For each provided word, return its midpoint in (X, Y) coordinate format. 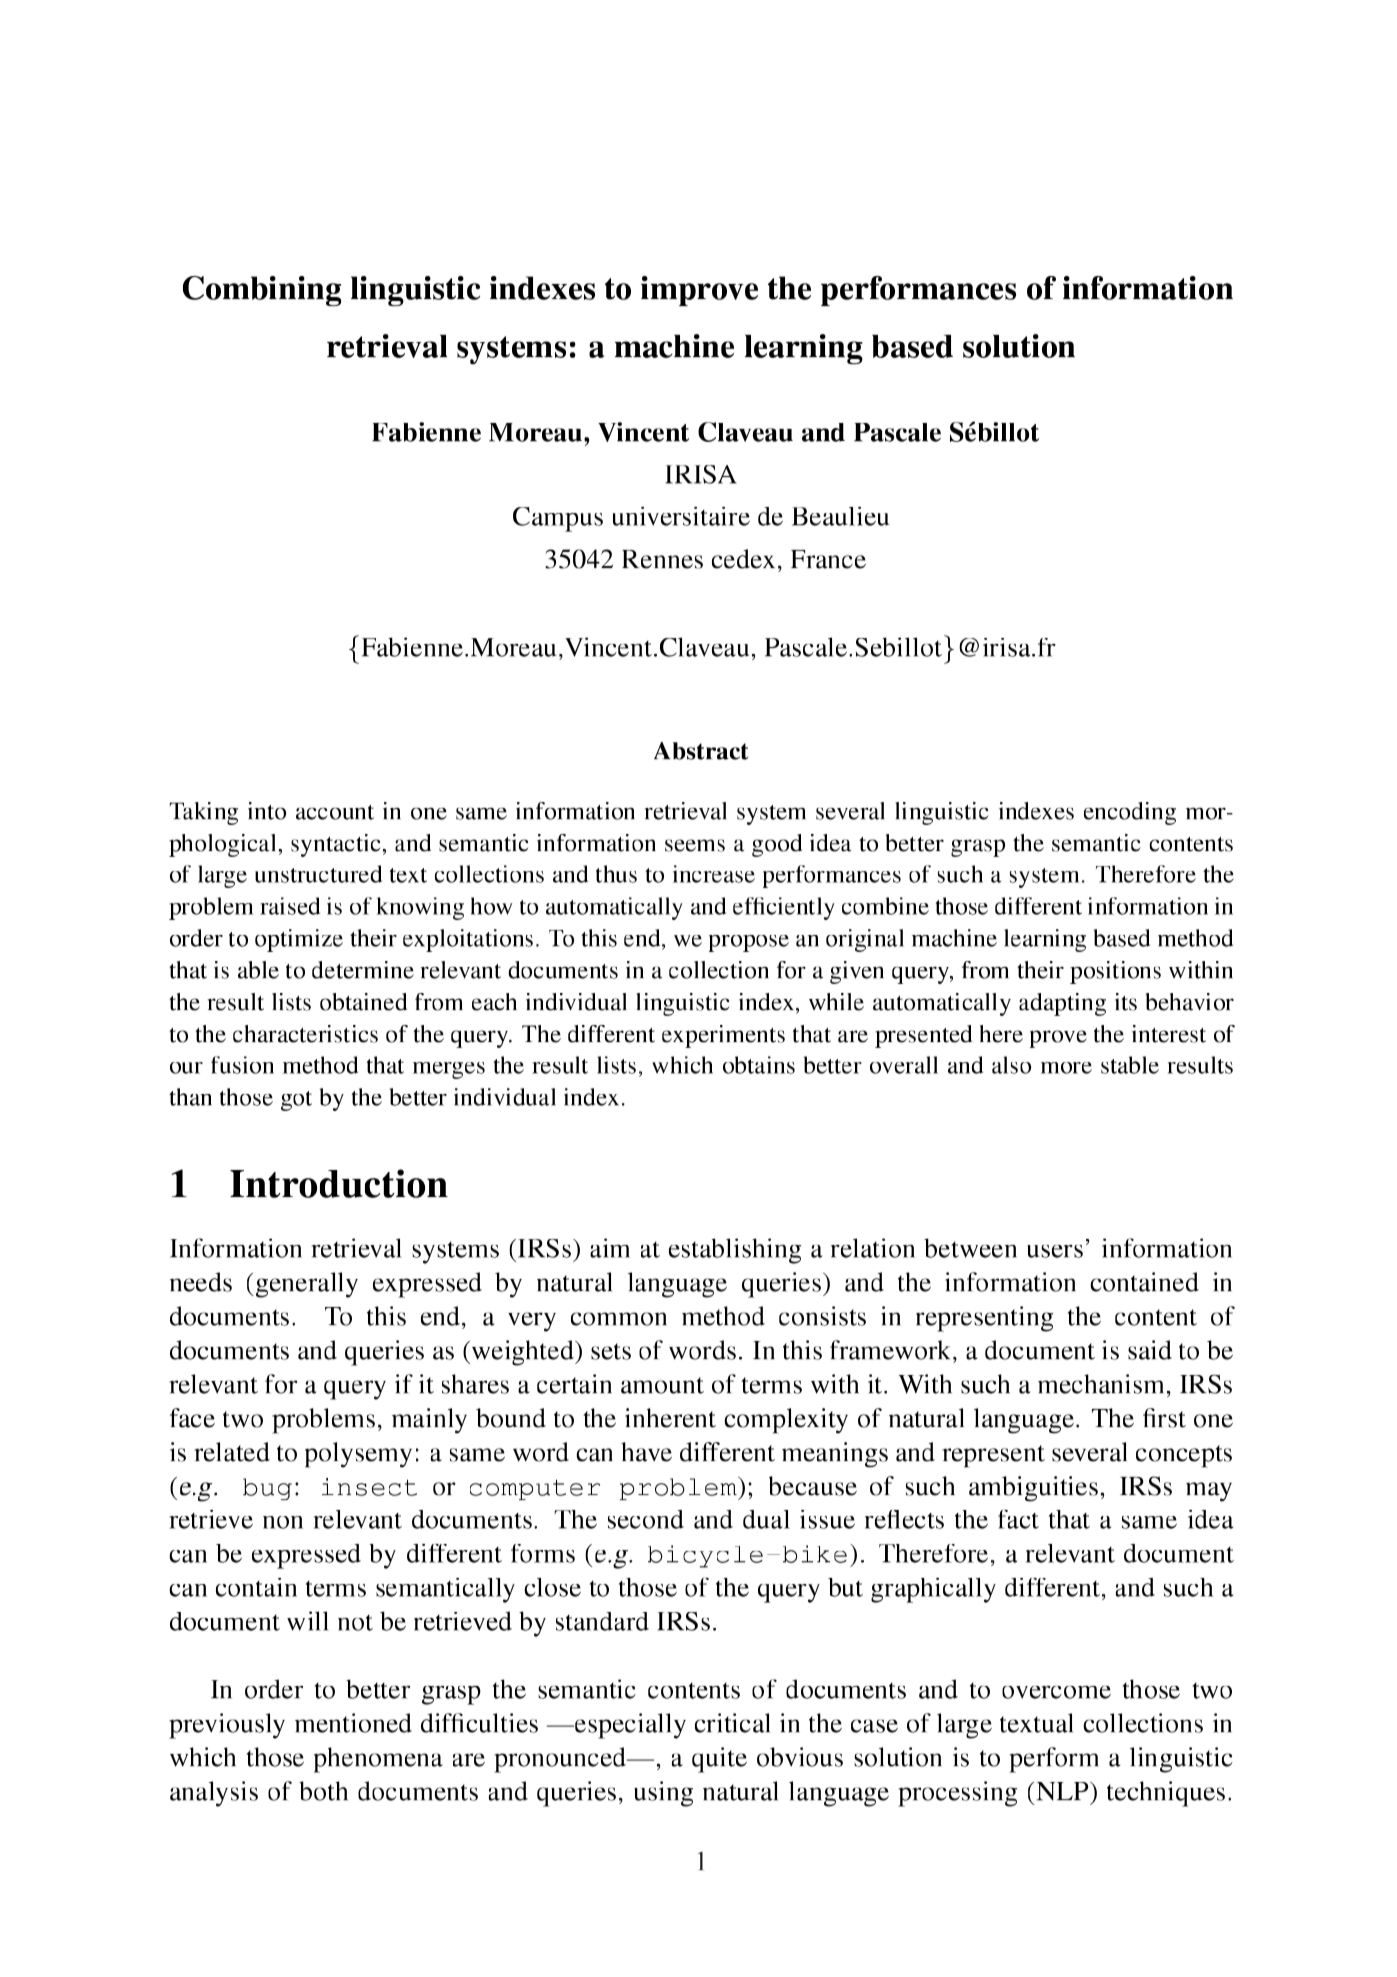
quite (719, 1760)
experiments (723, 1036)
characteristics (305, 1034)
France (828, 559)
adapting (1062, 1004)
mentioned (353, 1723)
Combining (262, 291)
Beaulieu (841, 516)
